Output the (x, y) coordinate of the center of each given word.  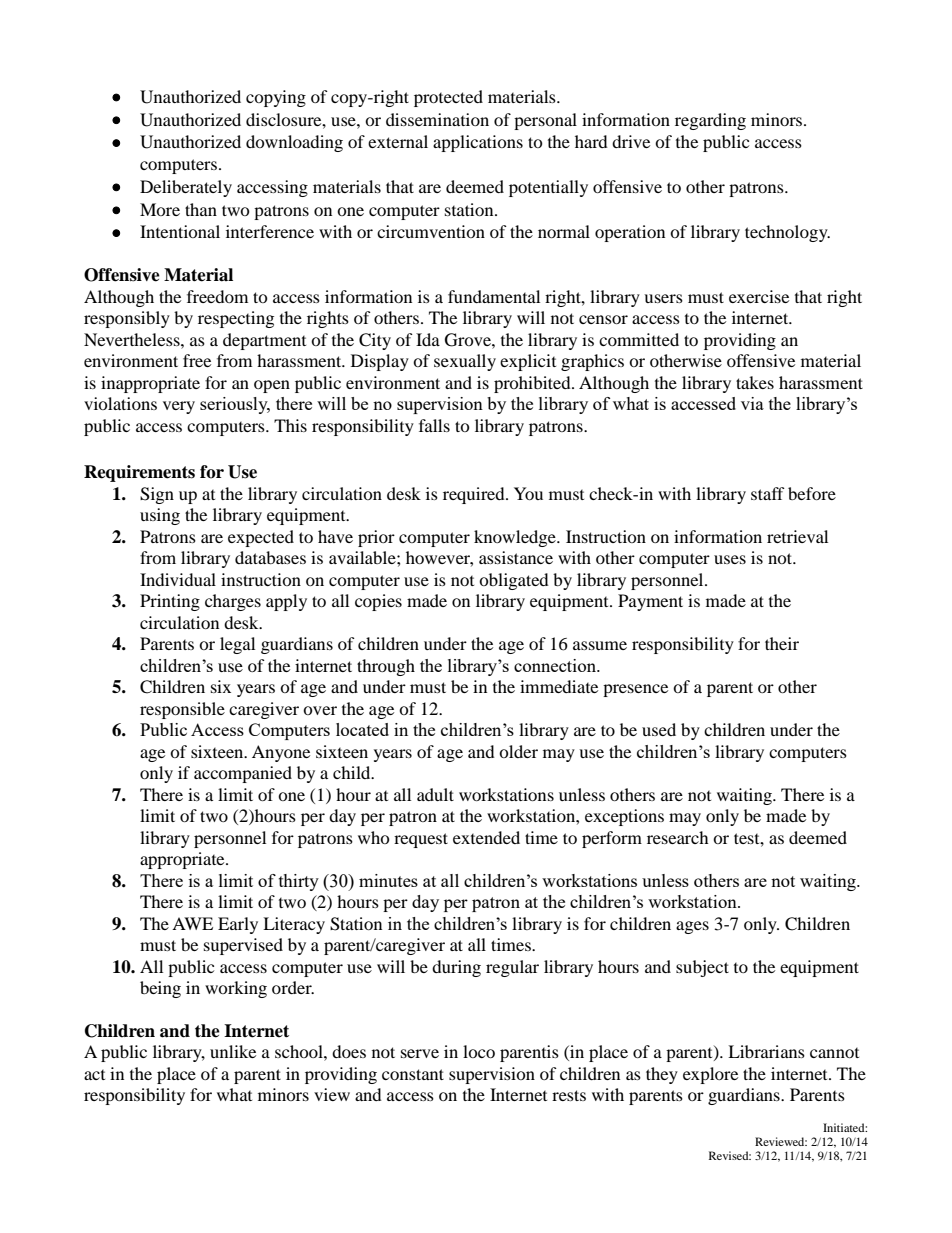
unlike (233, 1051)
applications (478, 143)
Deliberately (186, 188)
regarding (710, 121)
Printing (170, 602)
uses (730, 559)
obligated (514, 581)
